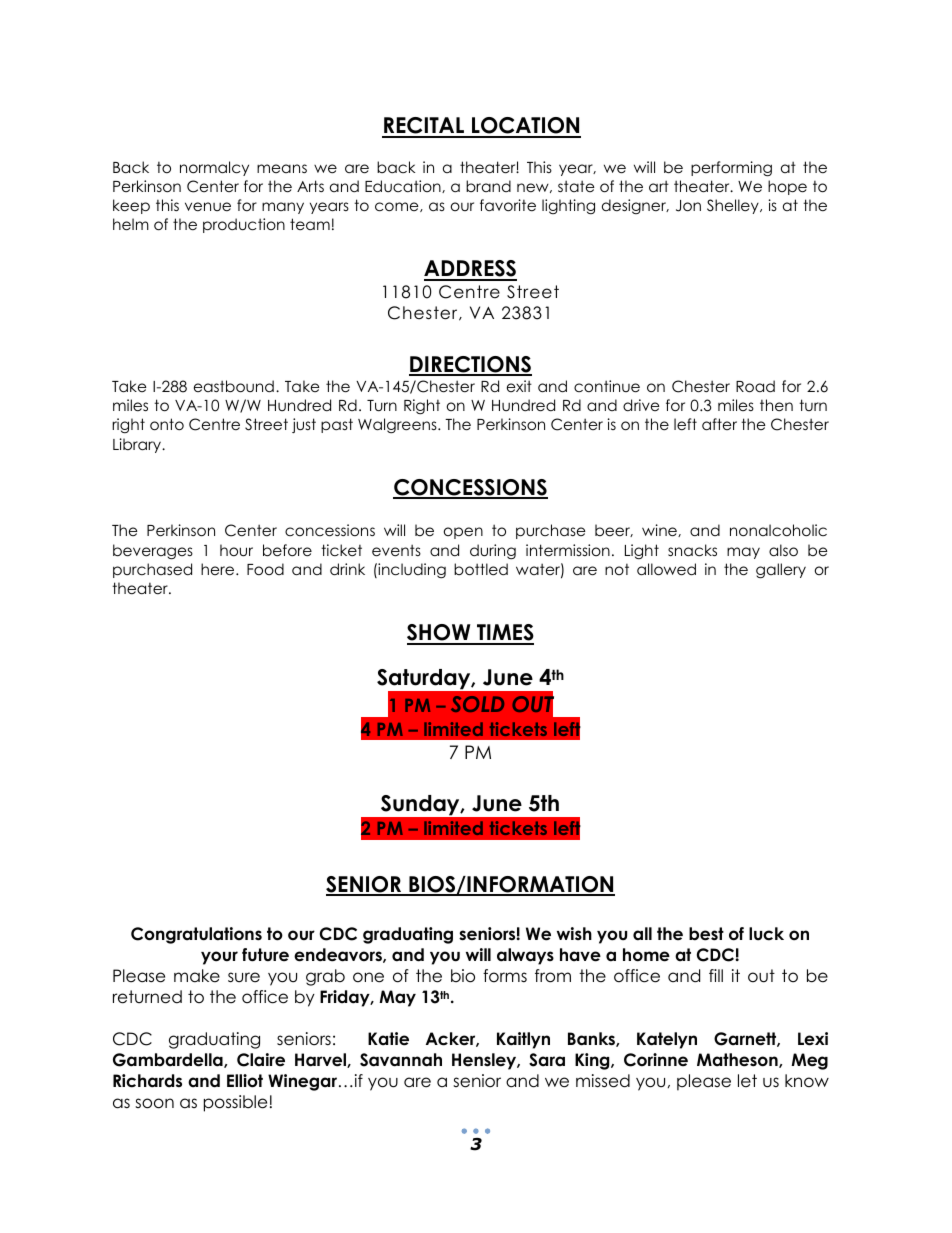 The image size is (952, 1233). I want to click on performing, so click(731, 169).
